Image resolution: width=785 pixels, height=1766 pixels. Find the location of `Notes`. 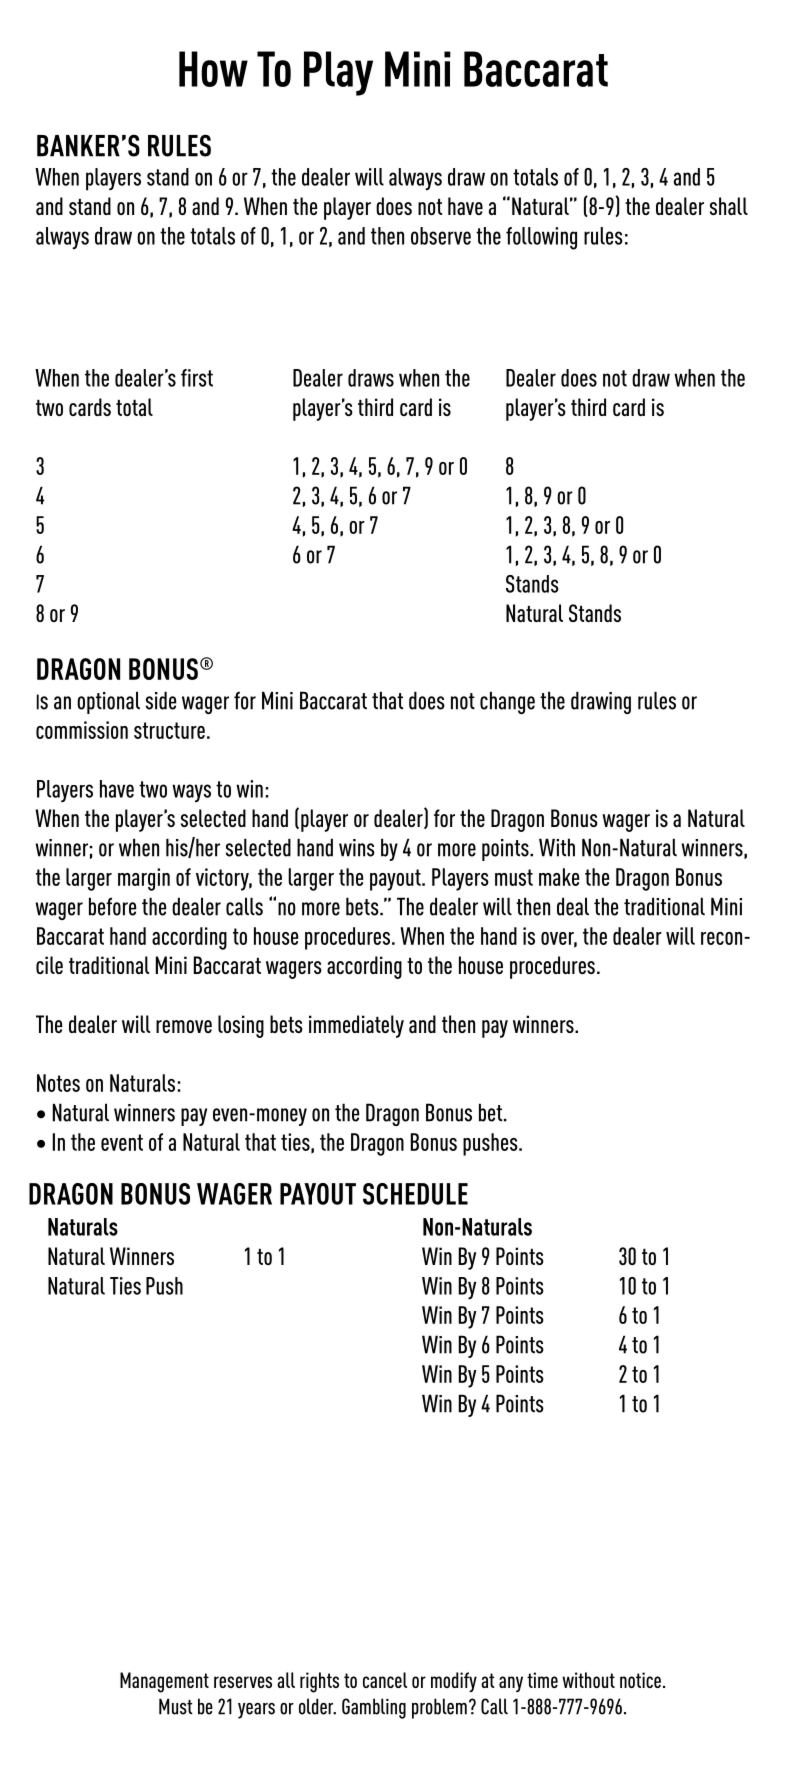

Notes is located at coordinates (58, 1083).
